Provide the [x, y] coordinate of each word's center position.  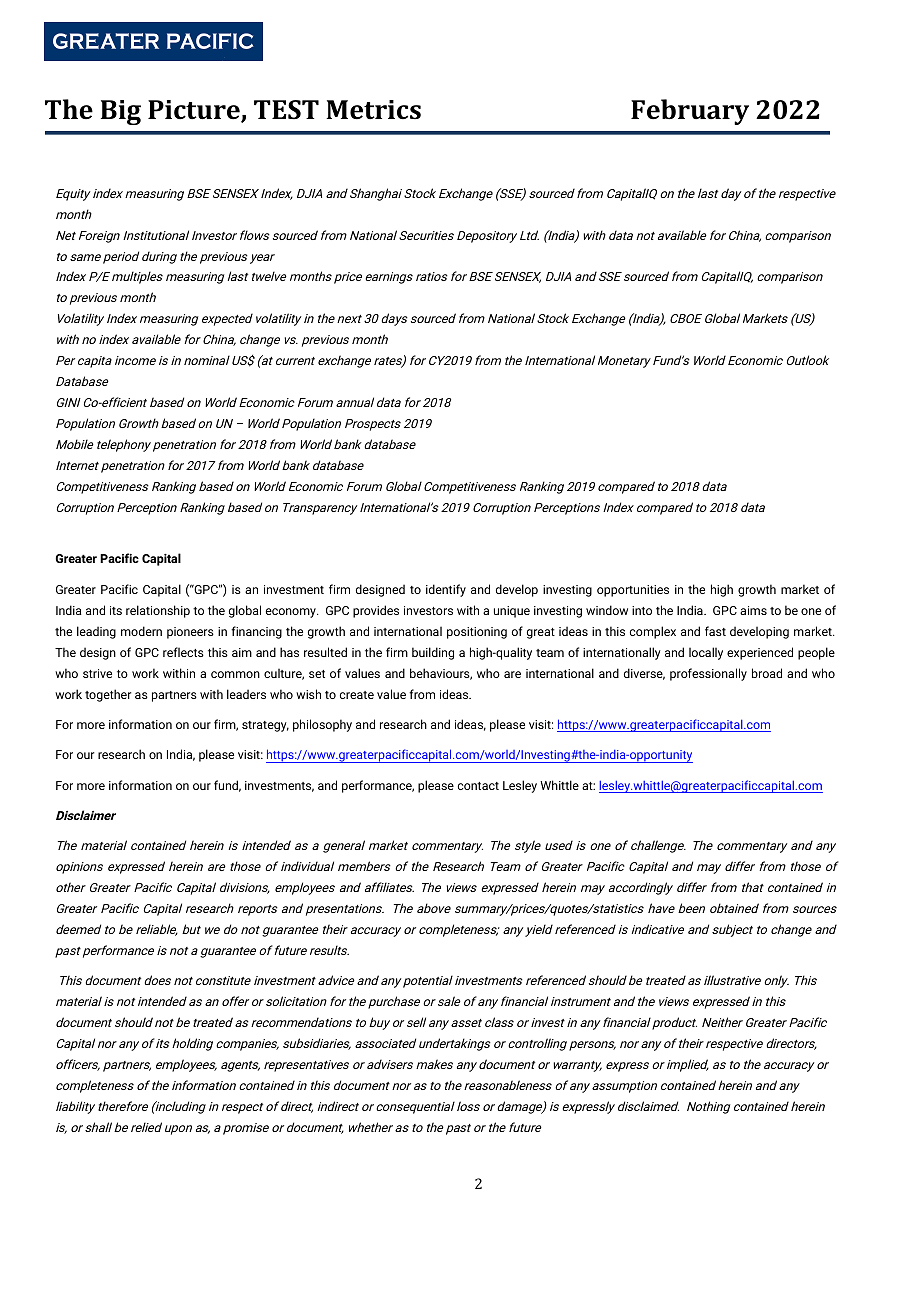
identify [446, 590]
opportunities [633, 591]
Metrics [373, 110]
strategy [265, 726]
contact [478, 786]
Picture [195, 111]
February [690, 112]
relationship [158, 611]
